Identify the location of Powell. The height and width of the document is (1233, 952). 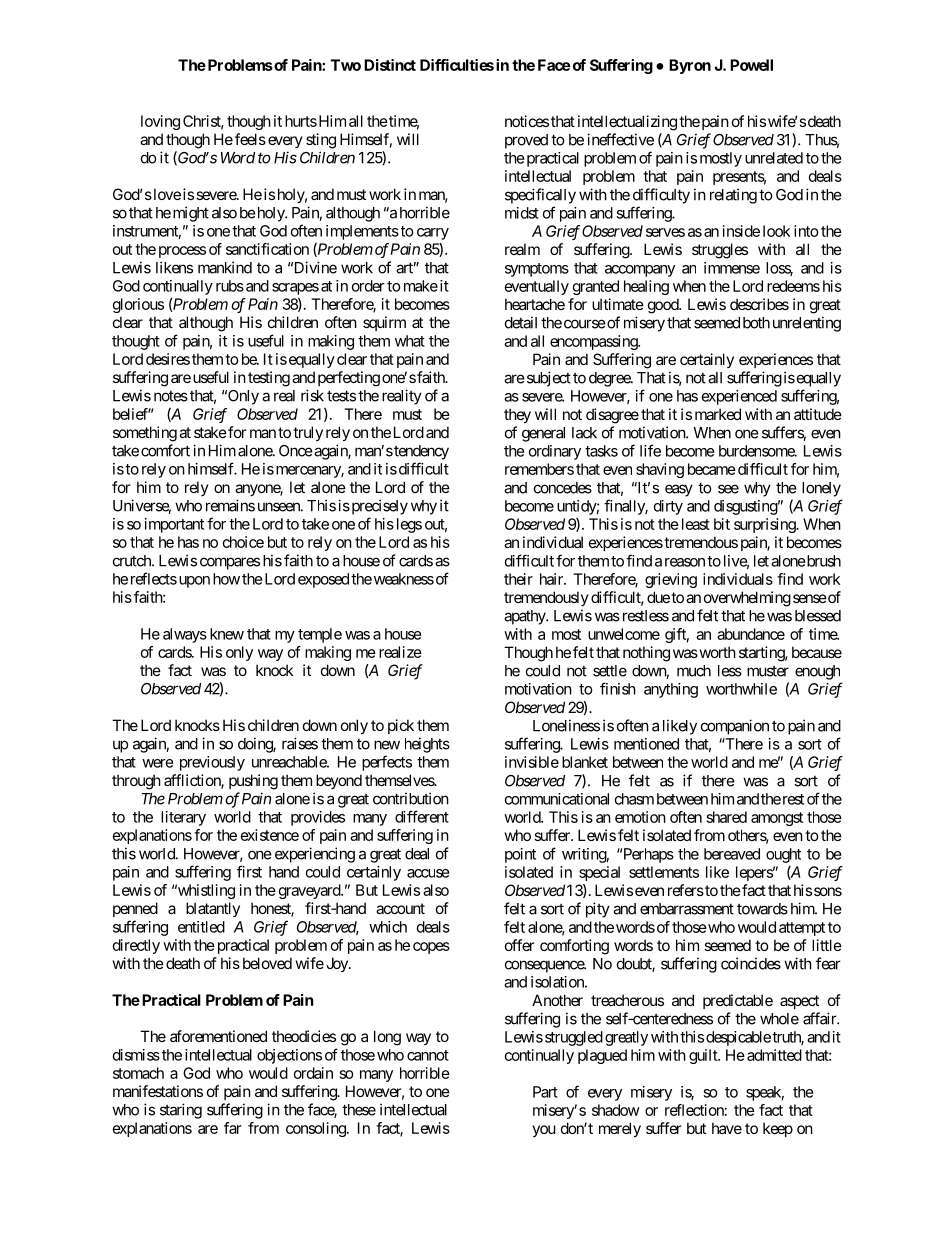
(751, 65).
